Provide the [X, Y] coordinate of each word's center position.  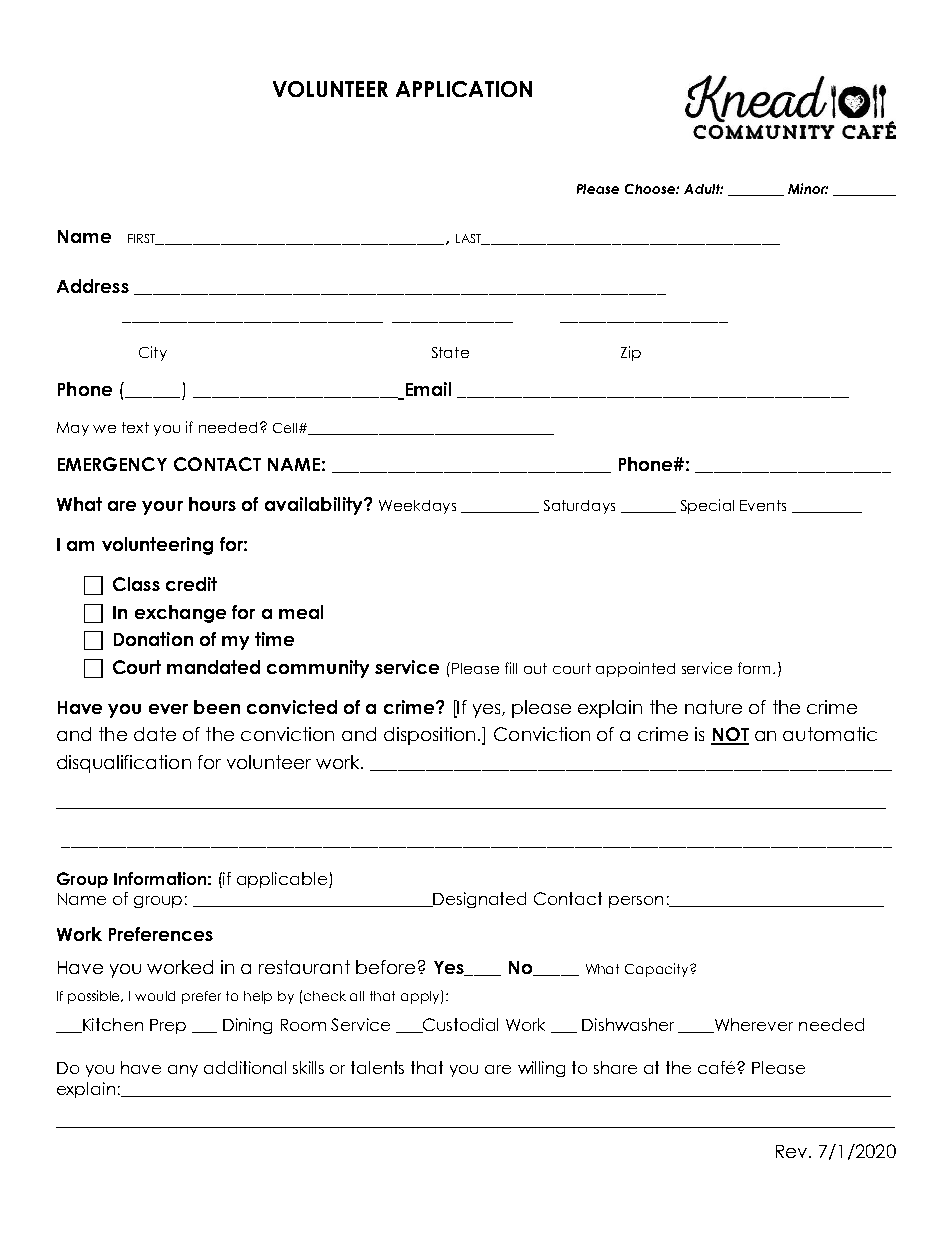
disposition [429, 736]
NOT [730, 735]
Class [136, 584]
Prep [168, 1026]
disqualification [124, 764]
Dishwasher [628, 1024]
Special [707, 506]
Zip [631, 353]
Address [93, 286]
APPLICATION [464, 89]
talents [377, 1067]
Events [763, 505]
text [135, 427]
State [450, 352]
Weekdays [417, 507]
